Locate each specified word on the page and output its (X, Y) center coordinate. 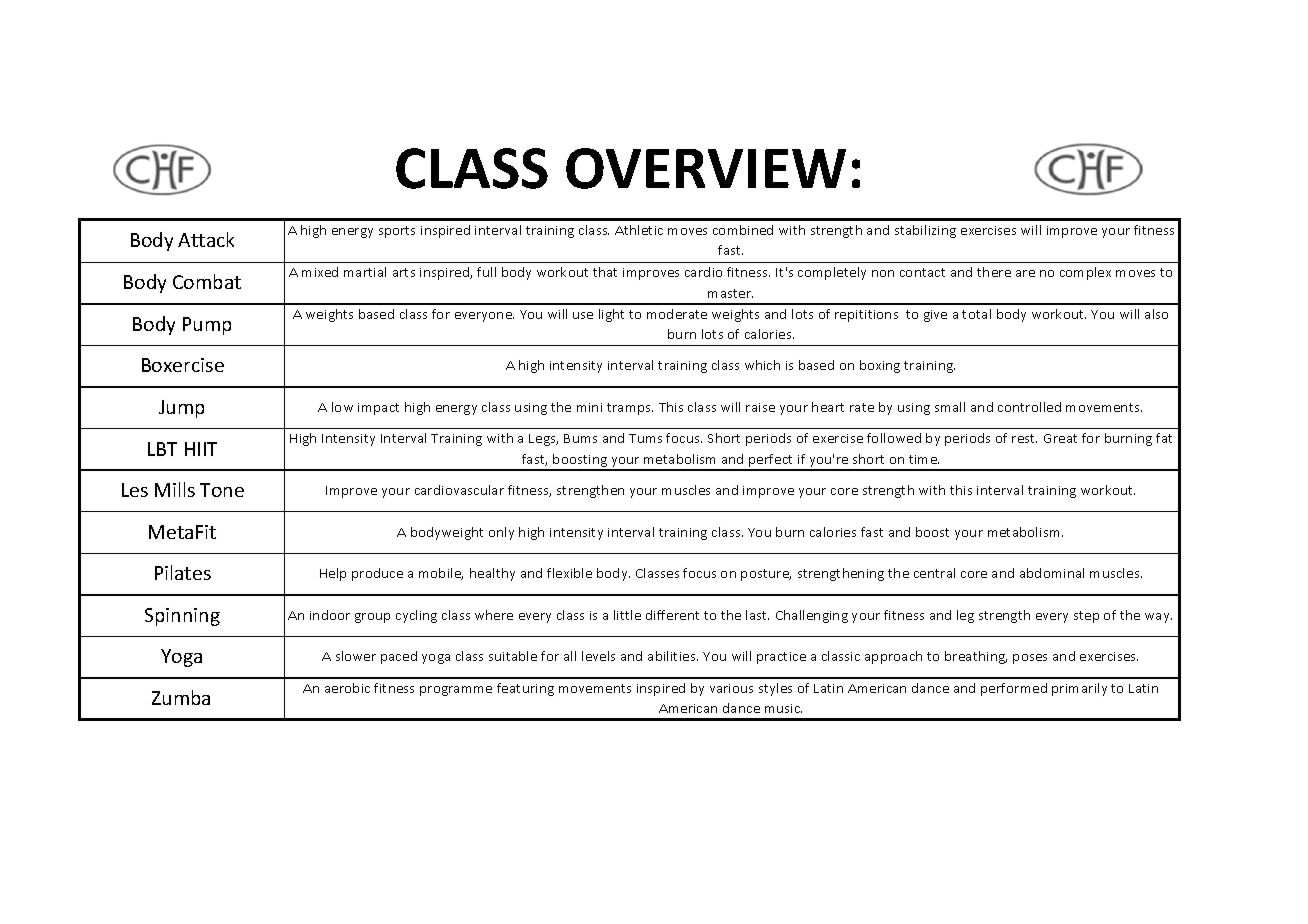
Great (1060, 438)
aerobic (347, 688)
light (611, 315)
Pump (207, 326)
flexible (569, 573)
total (976, 314)
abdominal (1052, 573)
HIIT (201, 449)
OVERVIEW (706, 168)
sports (397, 232)
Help (333, 574)
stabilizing (925, 231)
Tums (645, 438)
